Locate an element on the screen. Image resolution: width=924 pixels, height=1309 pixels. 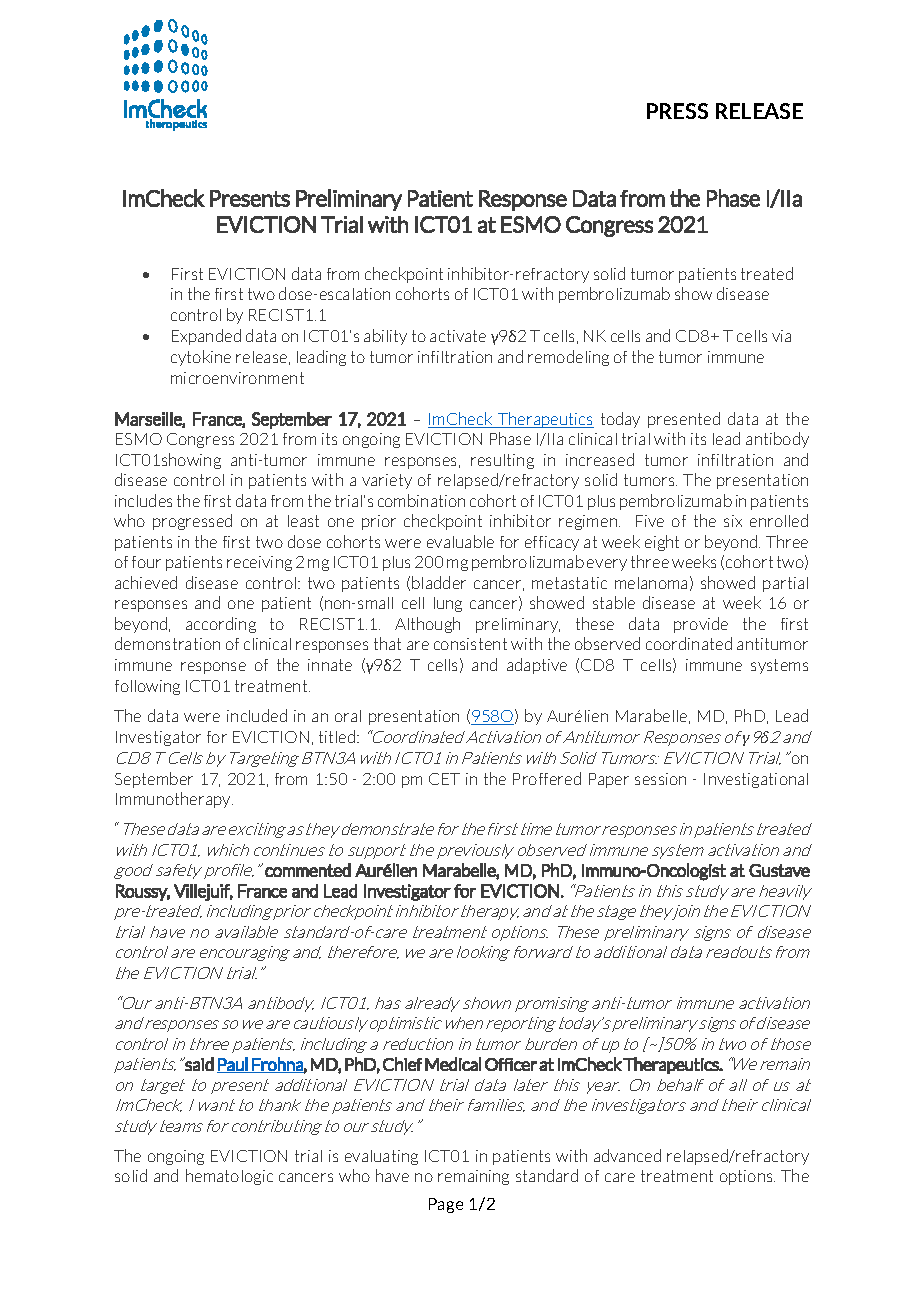
according is located at coordinates (221, 625).
